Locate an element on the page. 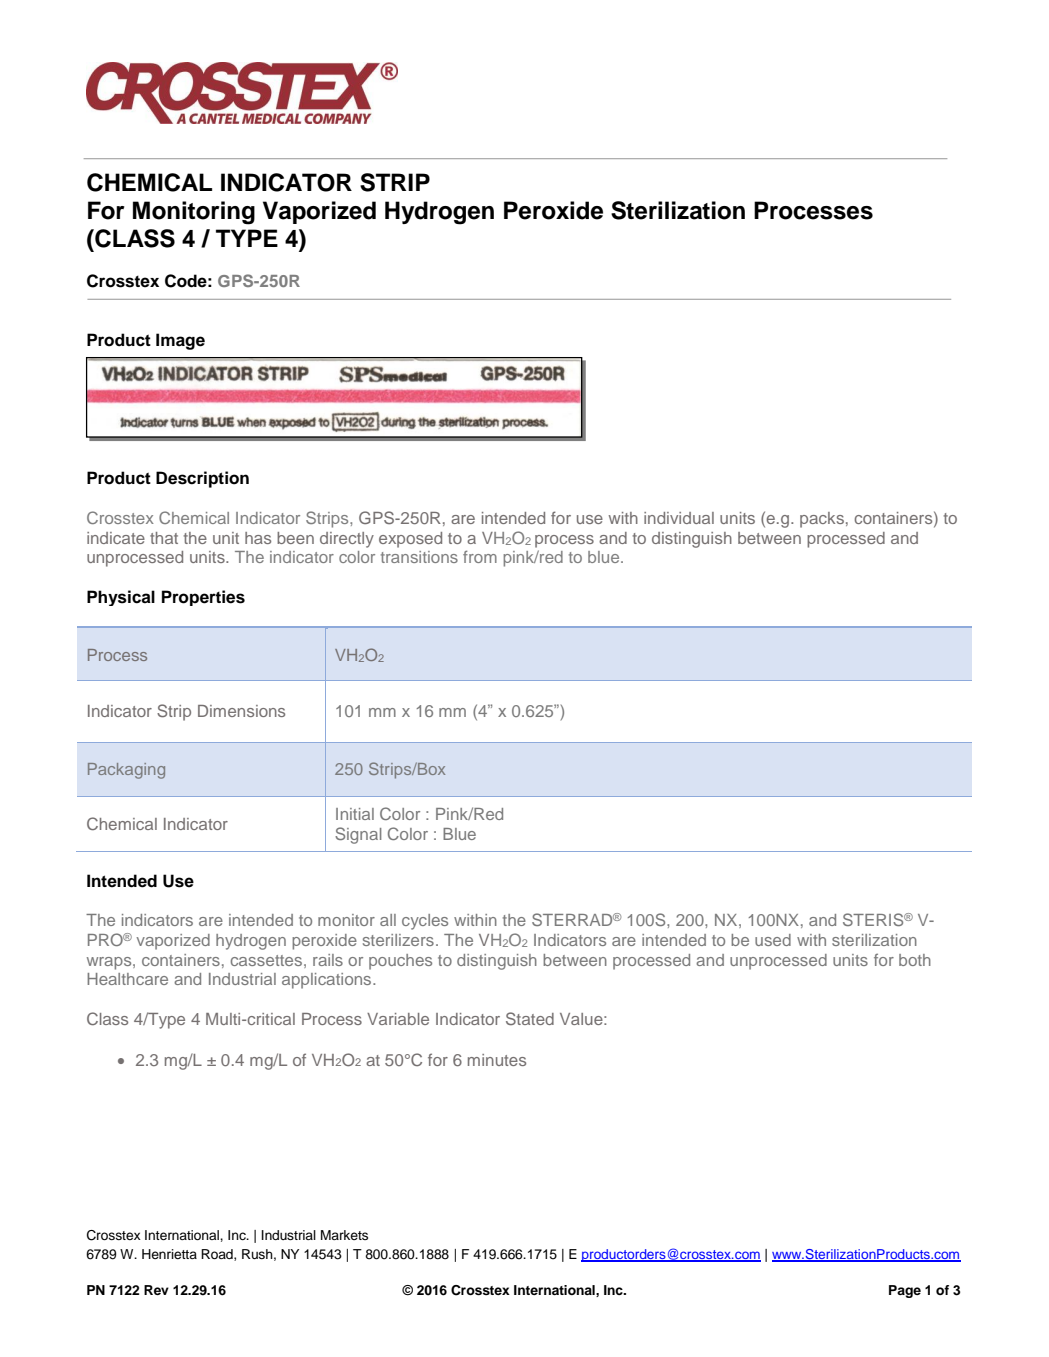 The width and height of the page is (1049, 1357). Properties is located at coordinates (203, 598).
